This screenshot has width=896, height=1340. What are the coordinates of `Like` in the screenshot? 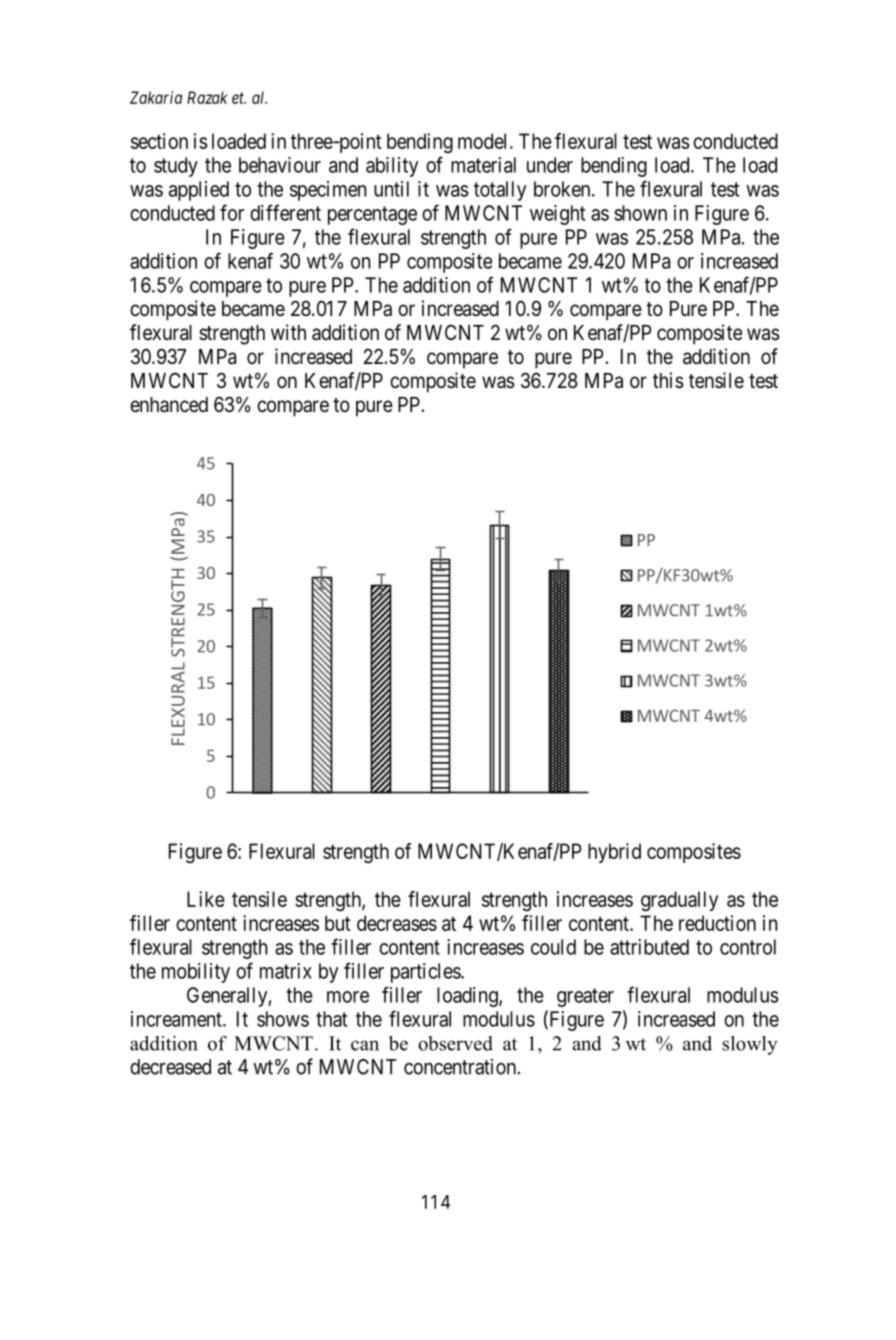 It's located at (206, 899).
